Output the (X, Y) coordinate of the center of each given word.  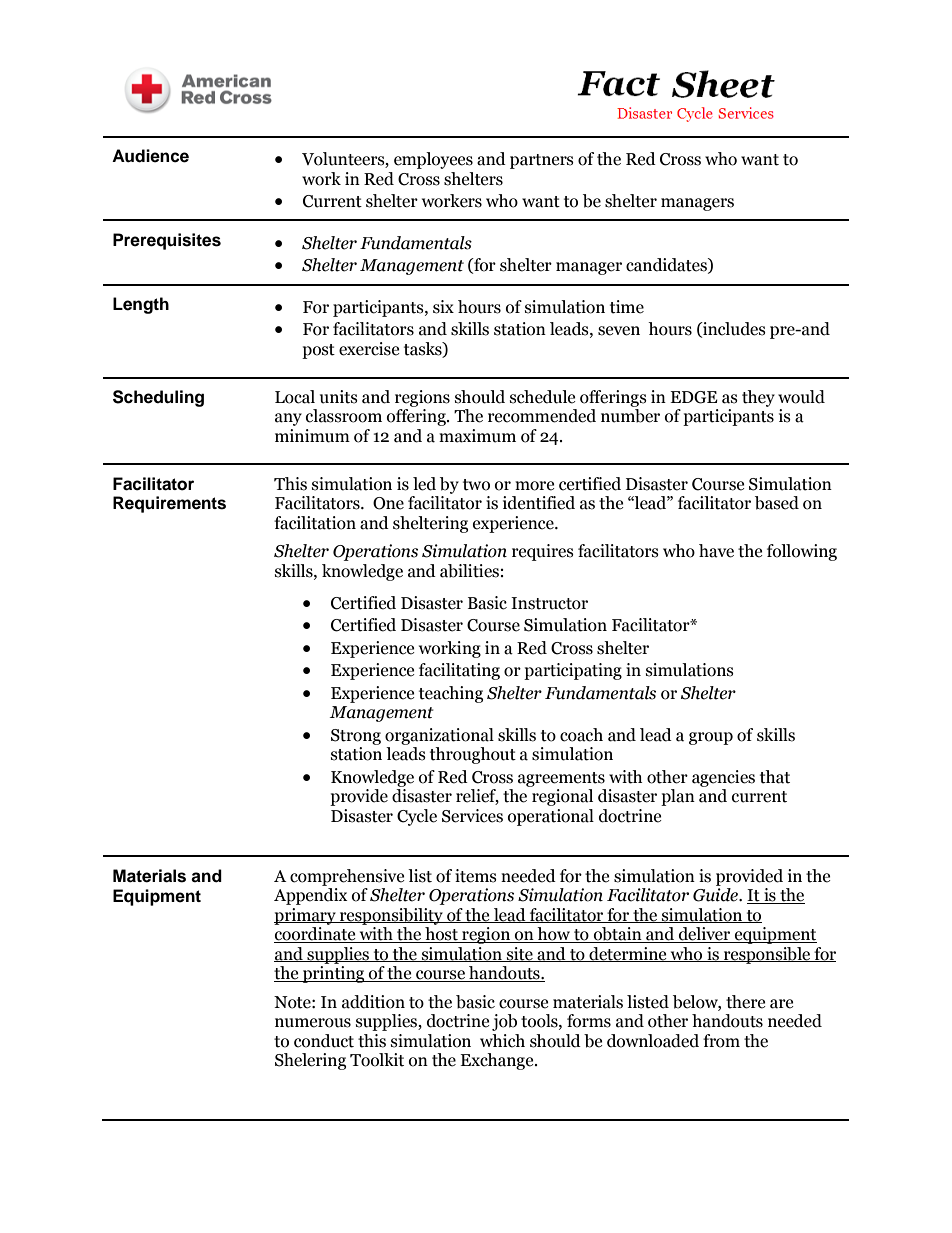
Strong (356, 737)
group (711, 738)
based (777, 503)
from (721, 1041)
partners (542, 161)
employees (433, 160)
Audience (150, 156)
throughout (473, 755)
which (502, 1041)
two (476, 485)
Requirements (169, 504)
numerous (313, 1023)
